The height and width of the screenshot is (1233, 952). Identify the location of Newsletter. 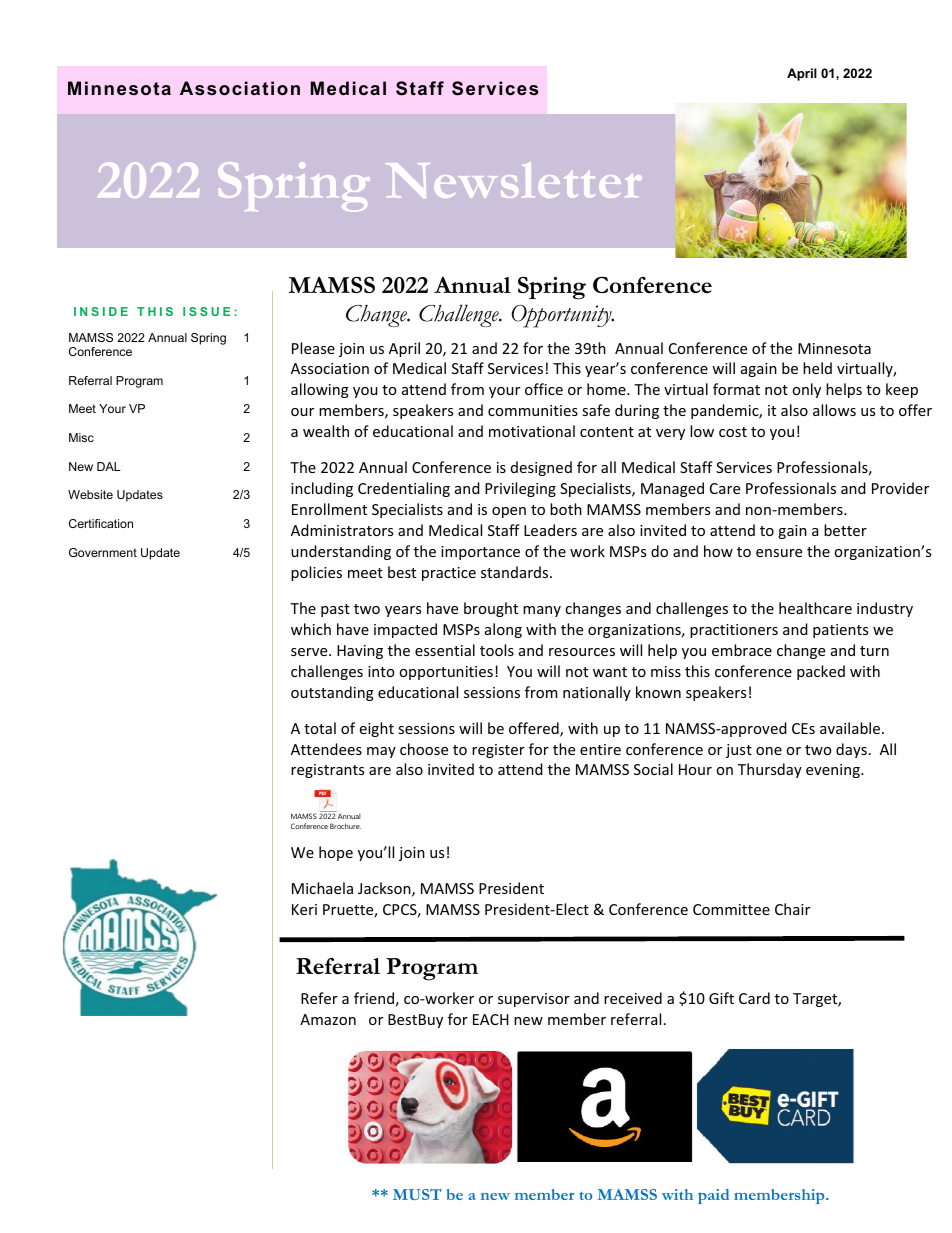
(514, 180).
